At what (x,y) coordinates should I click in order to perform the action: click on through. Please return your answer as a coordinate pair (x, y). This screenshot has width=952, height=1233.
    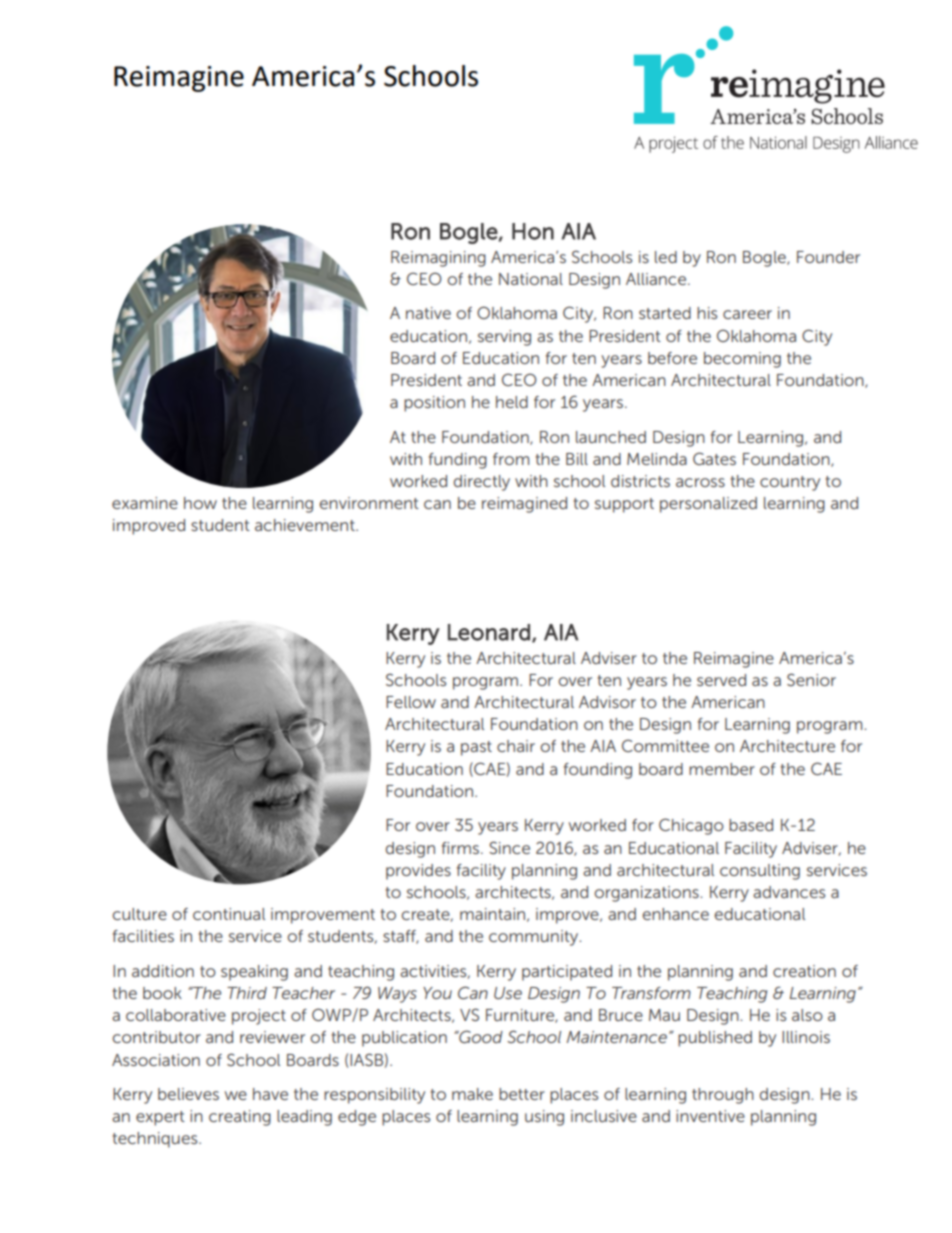
    Looking at the image, I should click on (723, 1096).
